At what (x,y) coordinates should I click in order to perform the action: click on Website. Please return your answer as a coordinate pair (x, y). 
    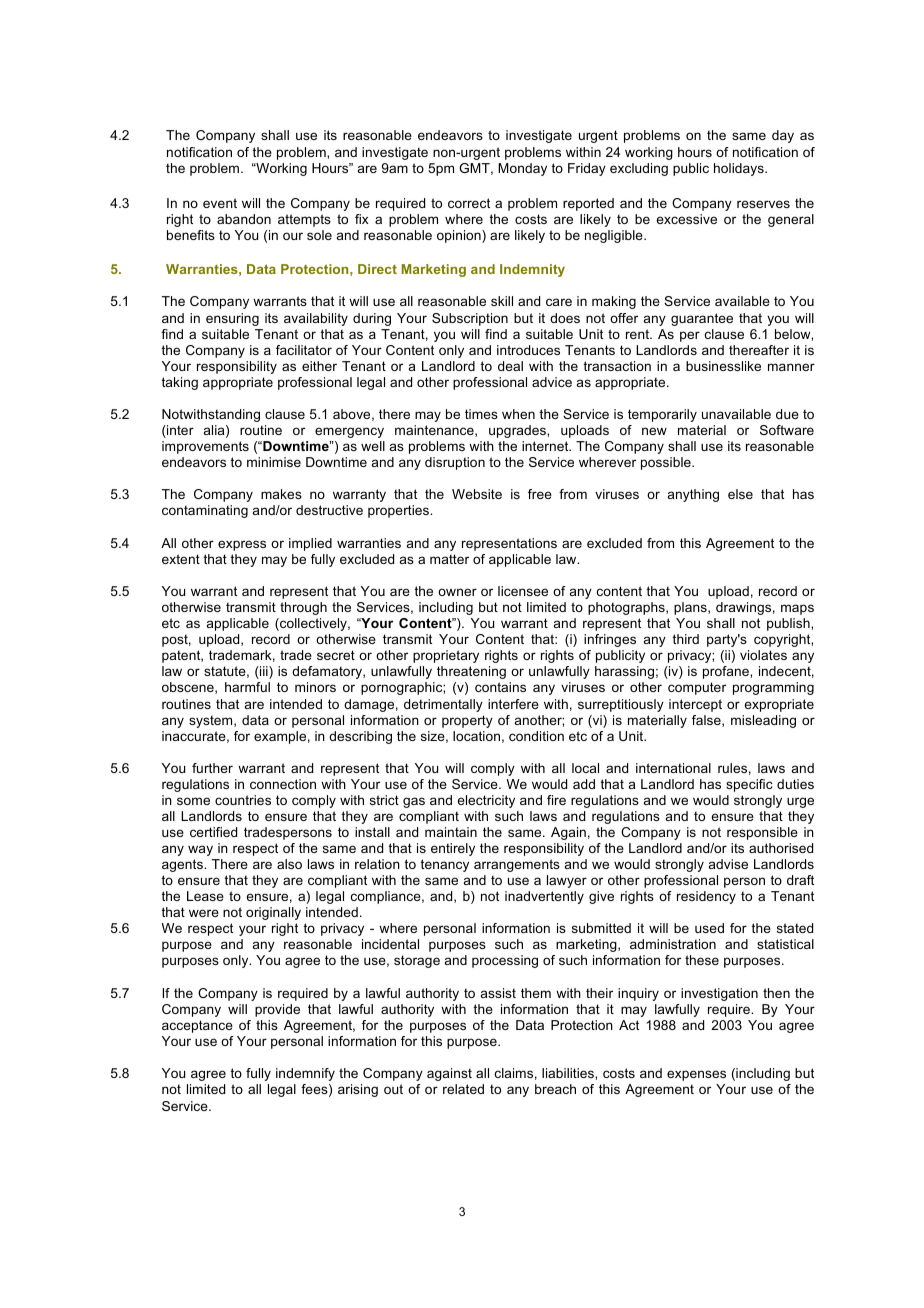
    Looking at the image, I should click on (477, 494).
